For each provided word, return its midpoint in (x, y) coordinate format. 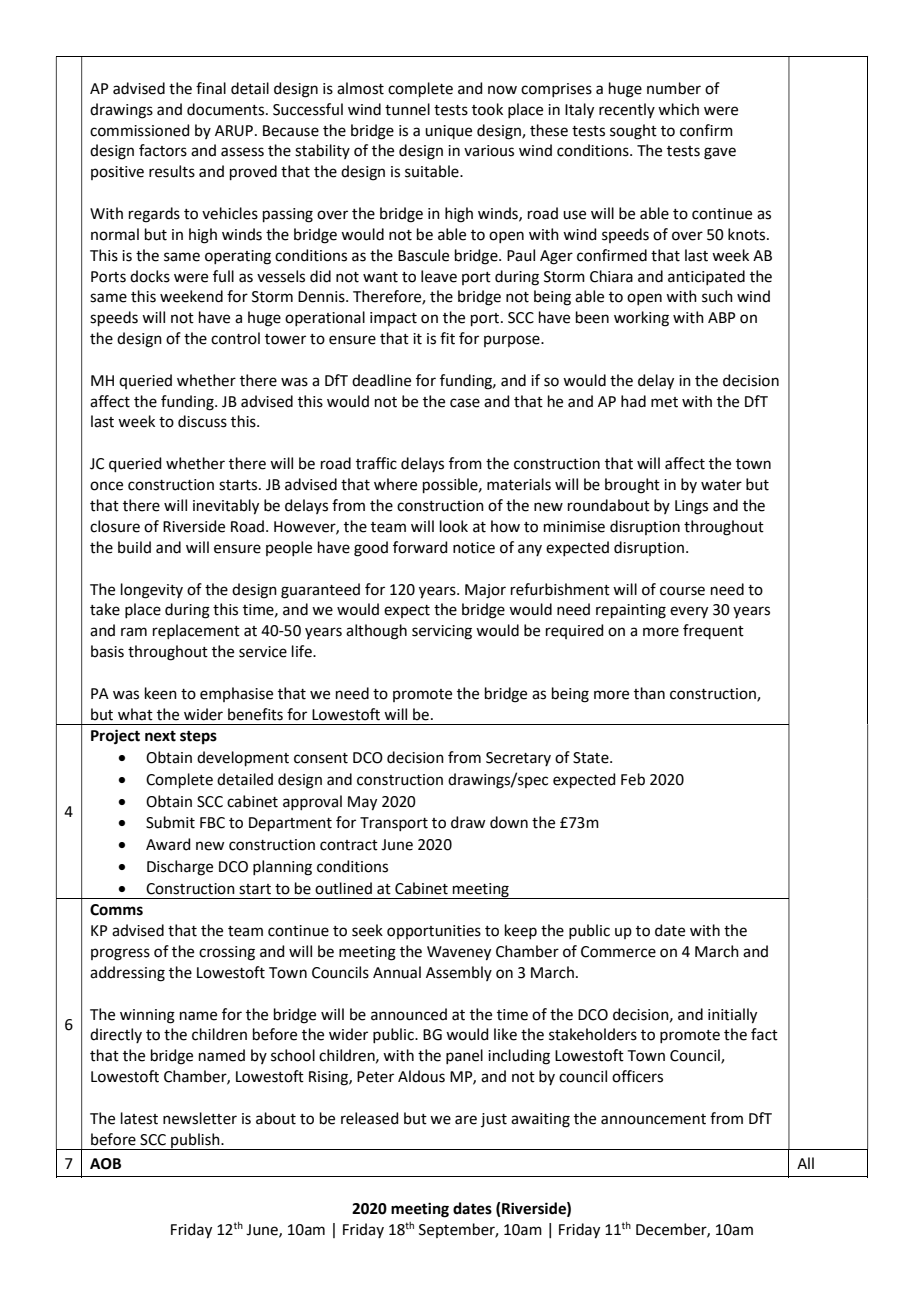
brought (632, 486)
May (362, 803)
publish (195, 1141)
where (395, 484)
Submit (170, 822)
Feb (633, 779)
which (678, 109)
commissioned (140, 130)
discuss (202, 421)
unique (448, 132)
